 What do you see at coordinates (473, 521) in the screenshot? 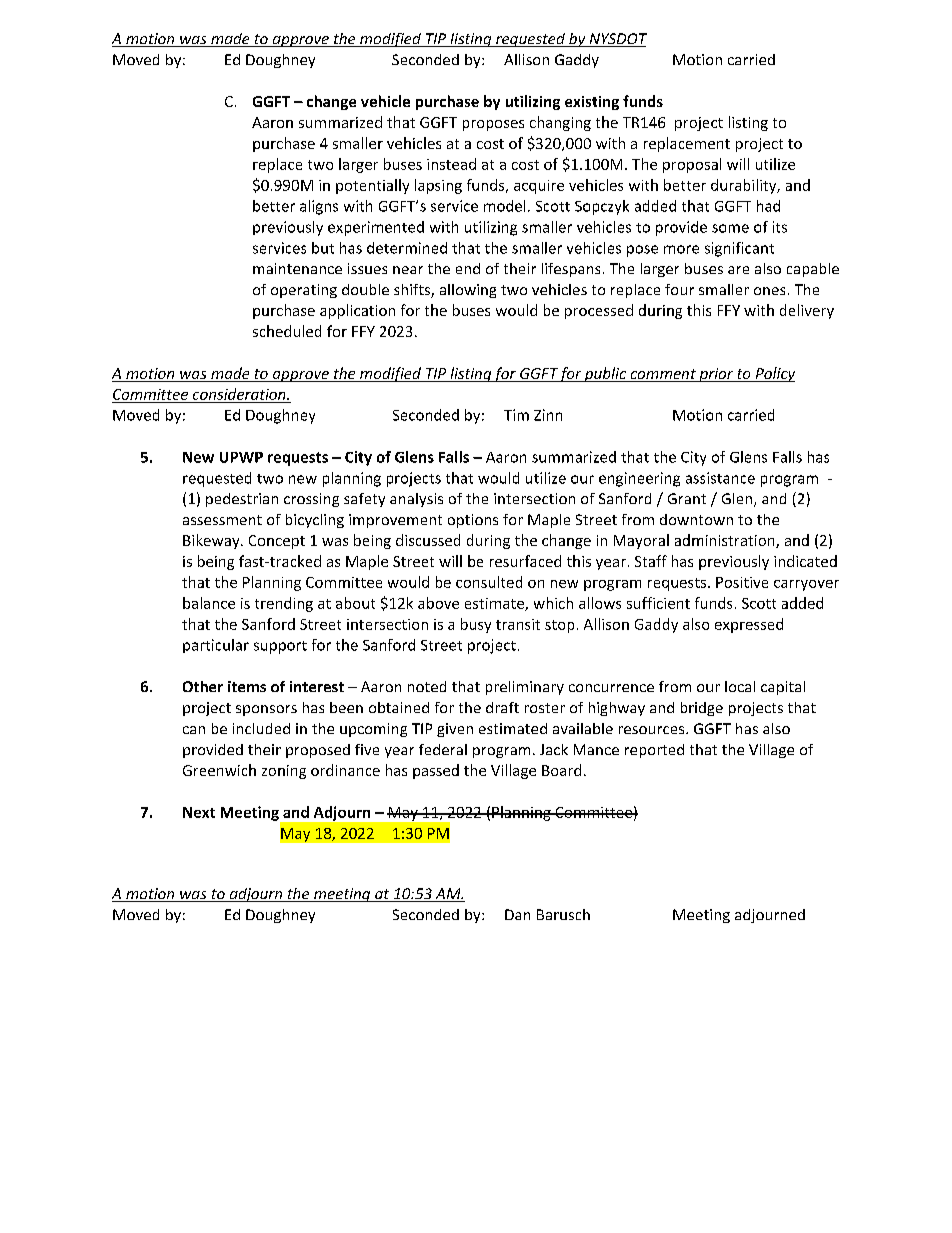
I see `options` at bounding box center [473, 521].
